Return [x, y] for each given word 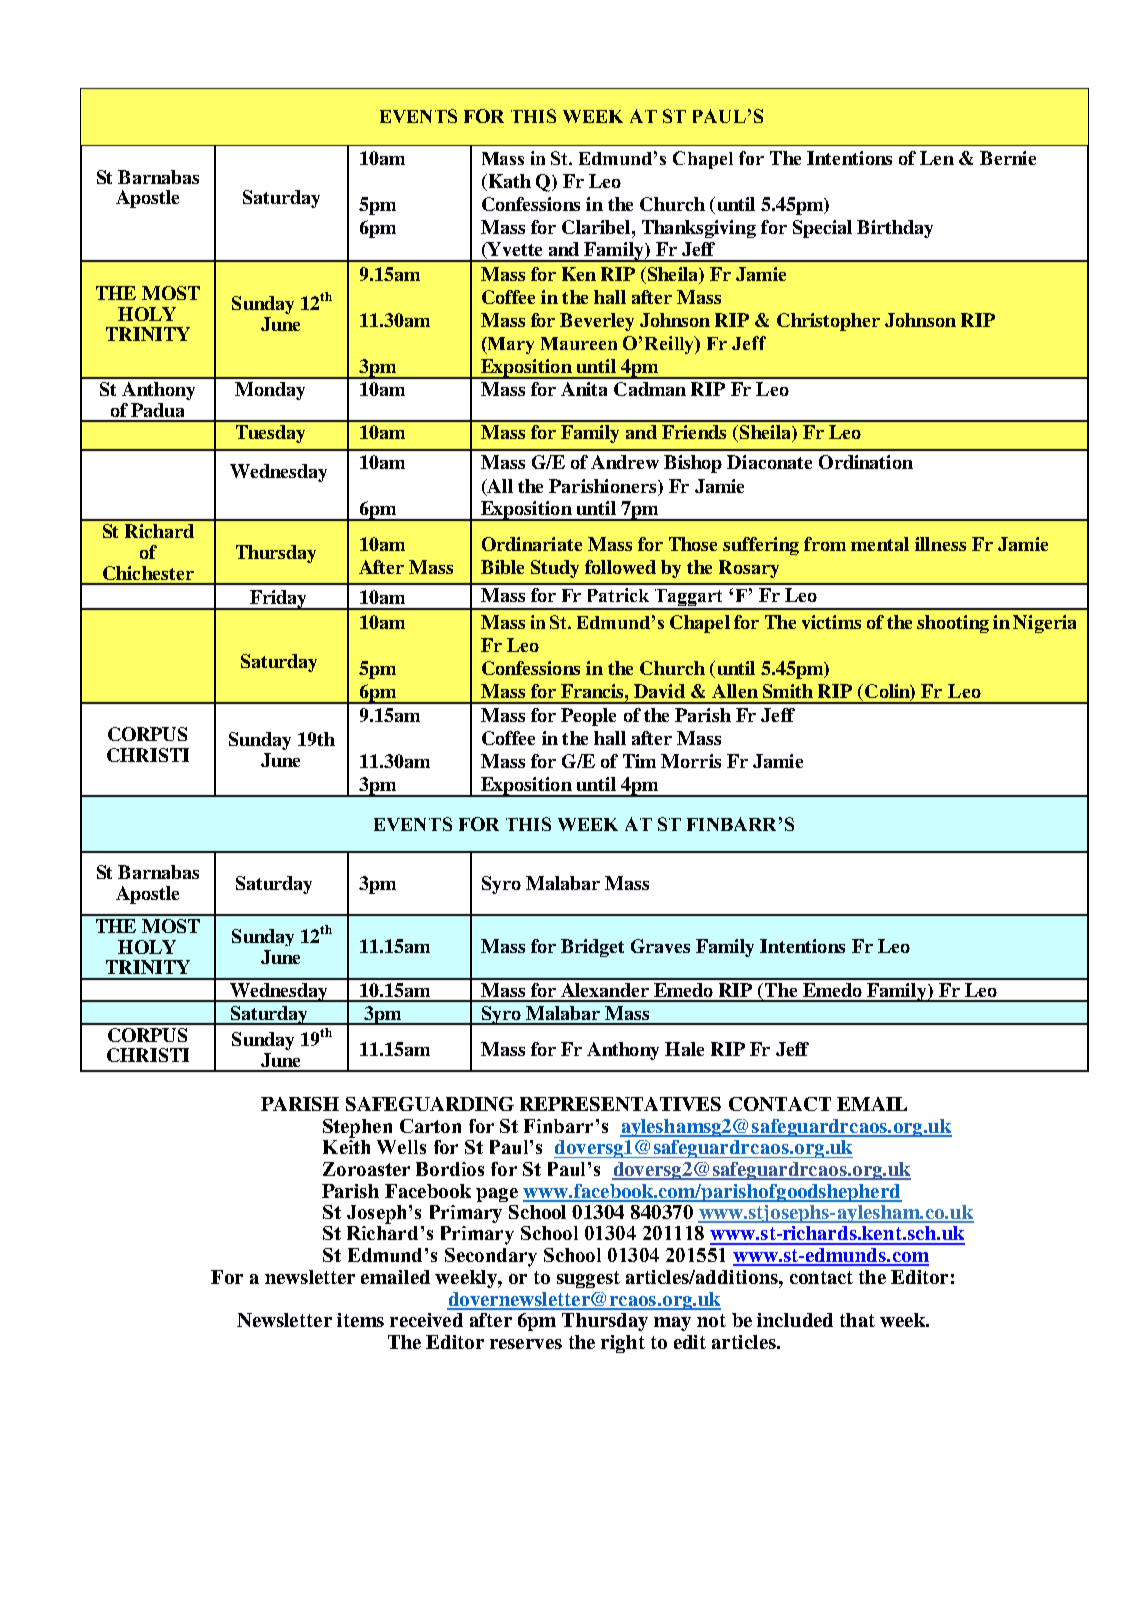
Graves [660, 946]
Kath [508, 181]
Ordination [866, 462]
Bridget [592, 948]
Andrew [625, 462]
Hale [684, 1049]
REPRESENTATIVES [620, 1104]
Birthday [895, 229]
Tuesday [270, 434]
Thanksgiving [699, 229]
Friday [278, 600]
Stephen [357, 1128]
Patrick [618, 595]
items [360, 1320]
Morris [691, 761]
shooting [953, 624]
